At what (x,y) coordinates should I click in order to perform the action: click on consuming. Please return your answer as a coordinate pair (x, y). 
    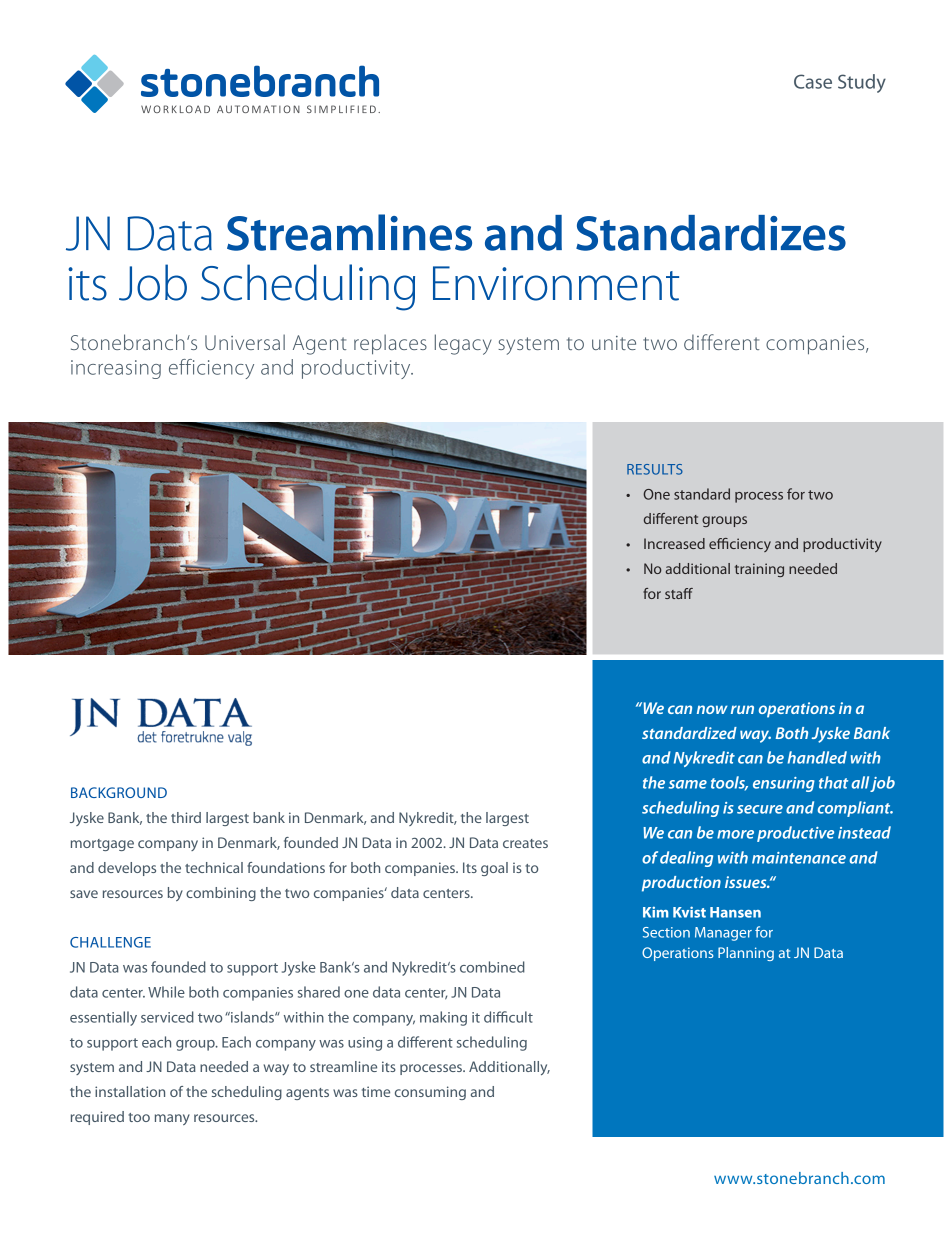
    Looking at the image, I should click on (430, 1093).
